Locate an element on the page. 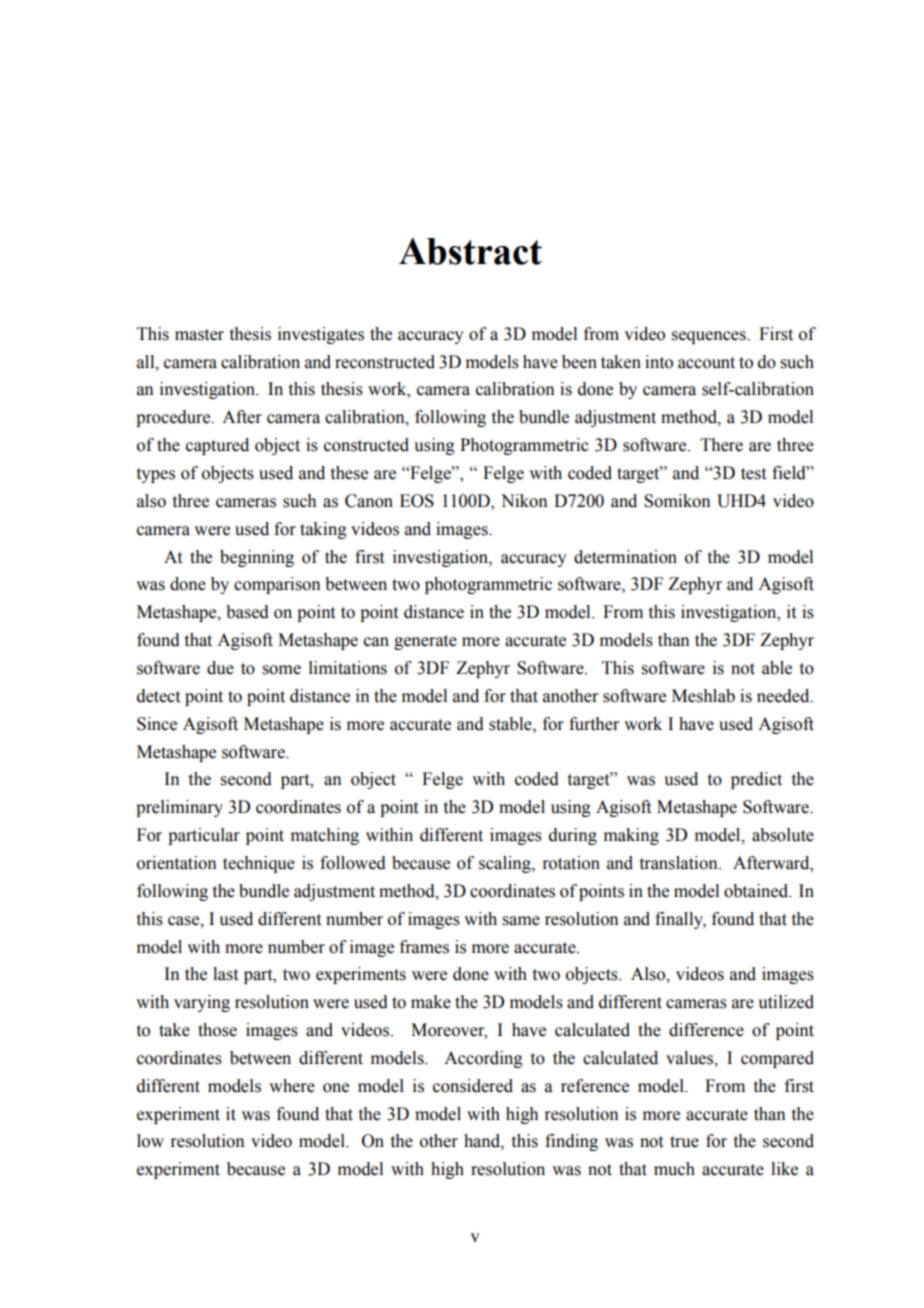 The image size is (924, 1308). finally is located at coordinates (680, 920).
